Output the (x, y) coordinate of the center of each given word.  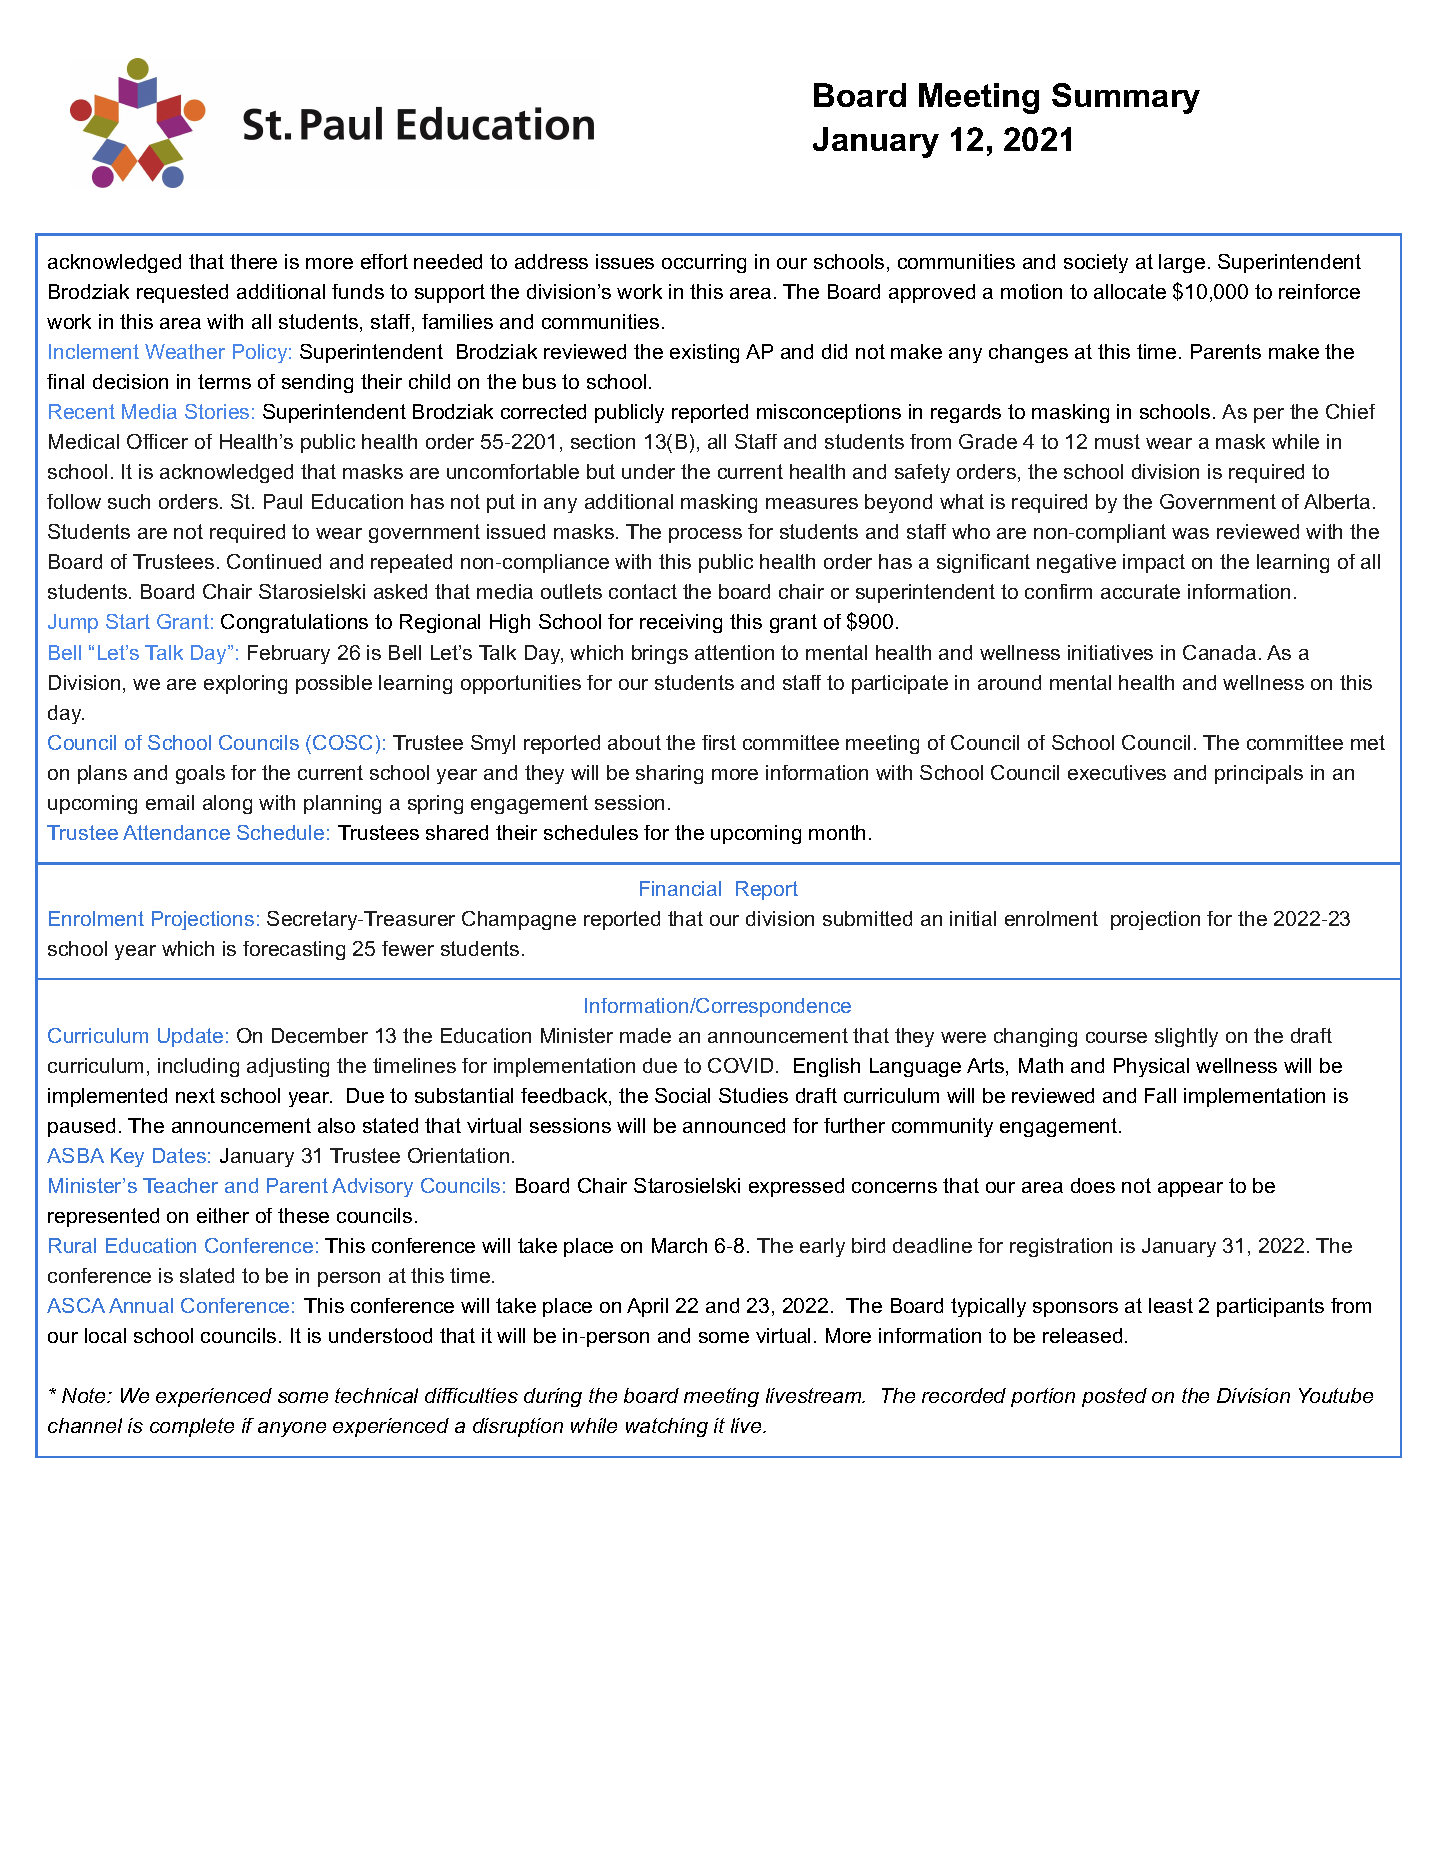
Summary (1126, 98)
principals (1259, 774)
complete (192, 1427)
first (719, 742)
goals (200, 774)
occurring (704, 263)
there (253, 261)
